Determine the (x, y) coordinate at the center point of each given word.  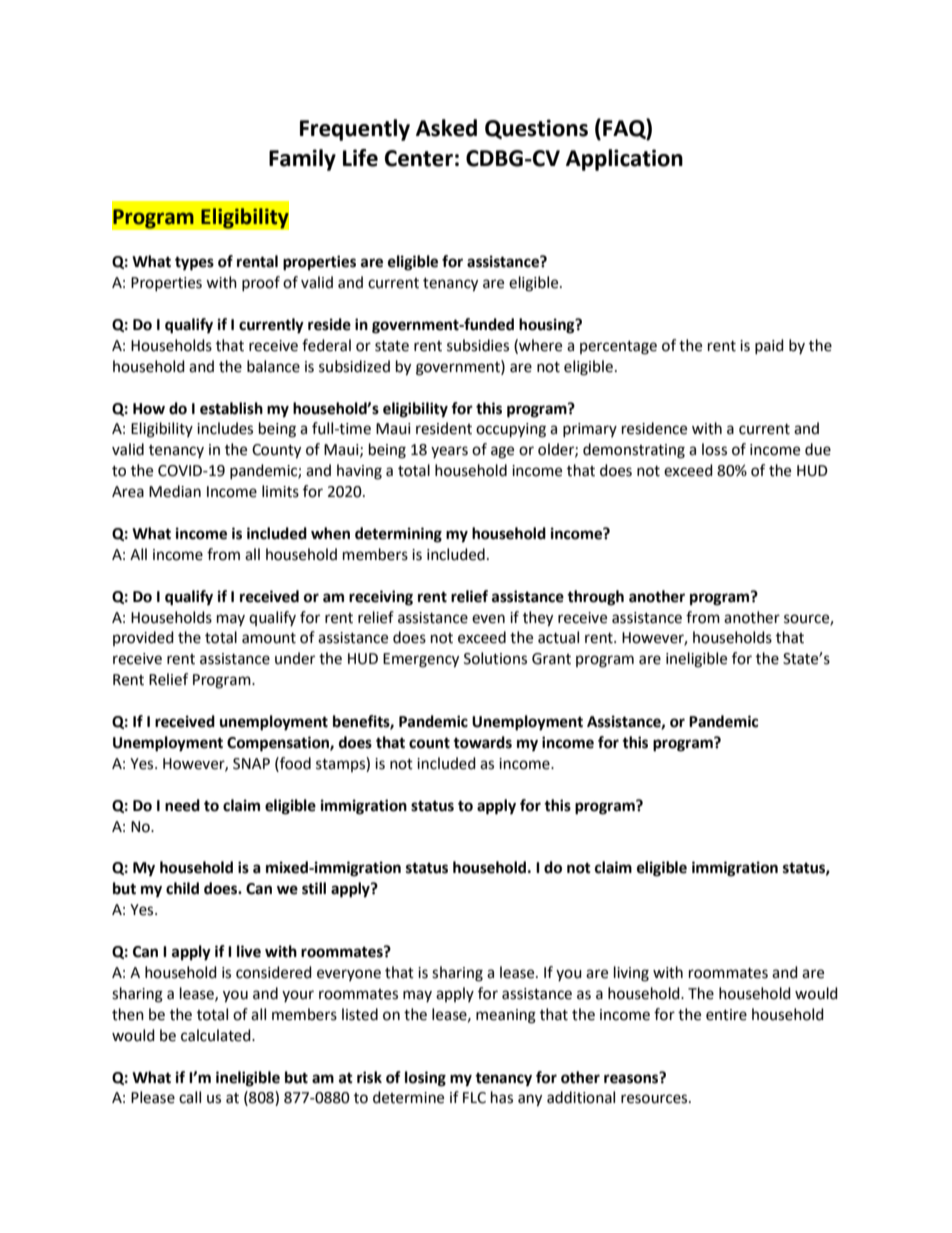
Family (302, 160)
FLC (474, 1098)
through (595, 598)
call (190, 1097)
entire (726, 1015)
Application (624, 160)
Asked (446, 128)
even (488, 619)
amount (269, 638)
